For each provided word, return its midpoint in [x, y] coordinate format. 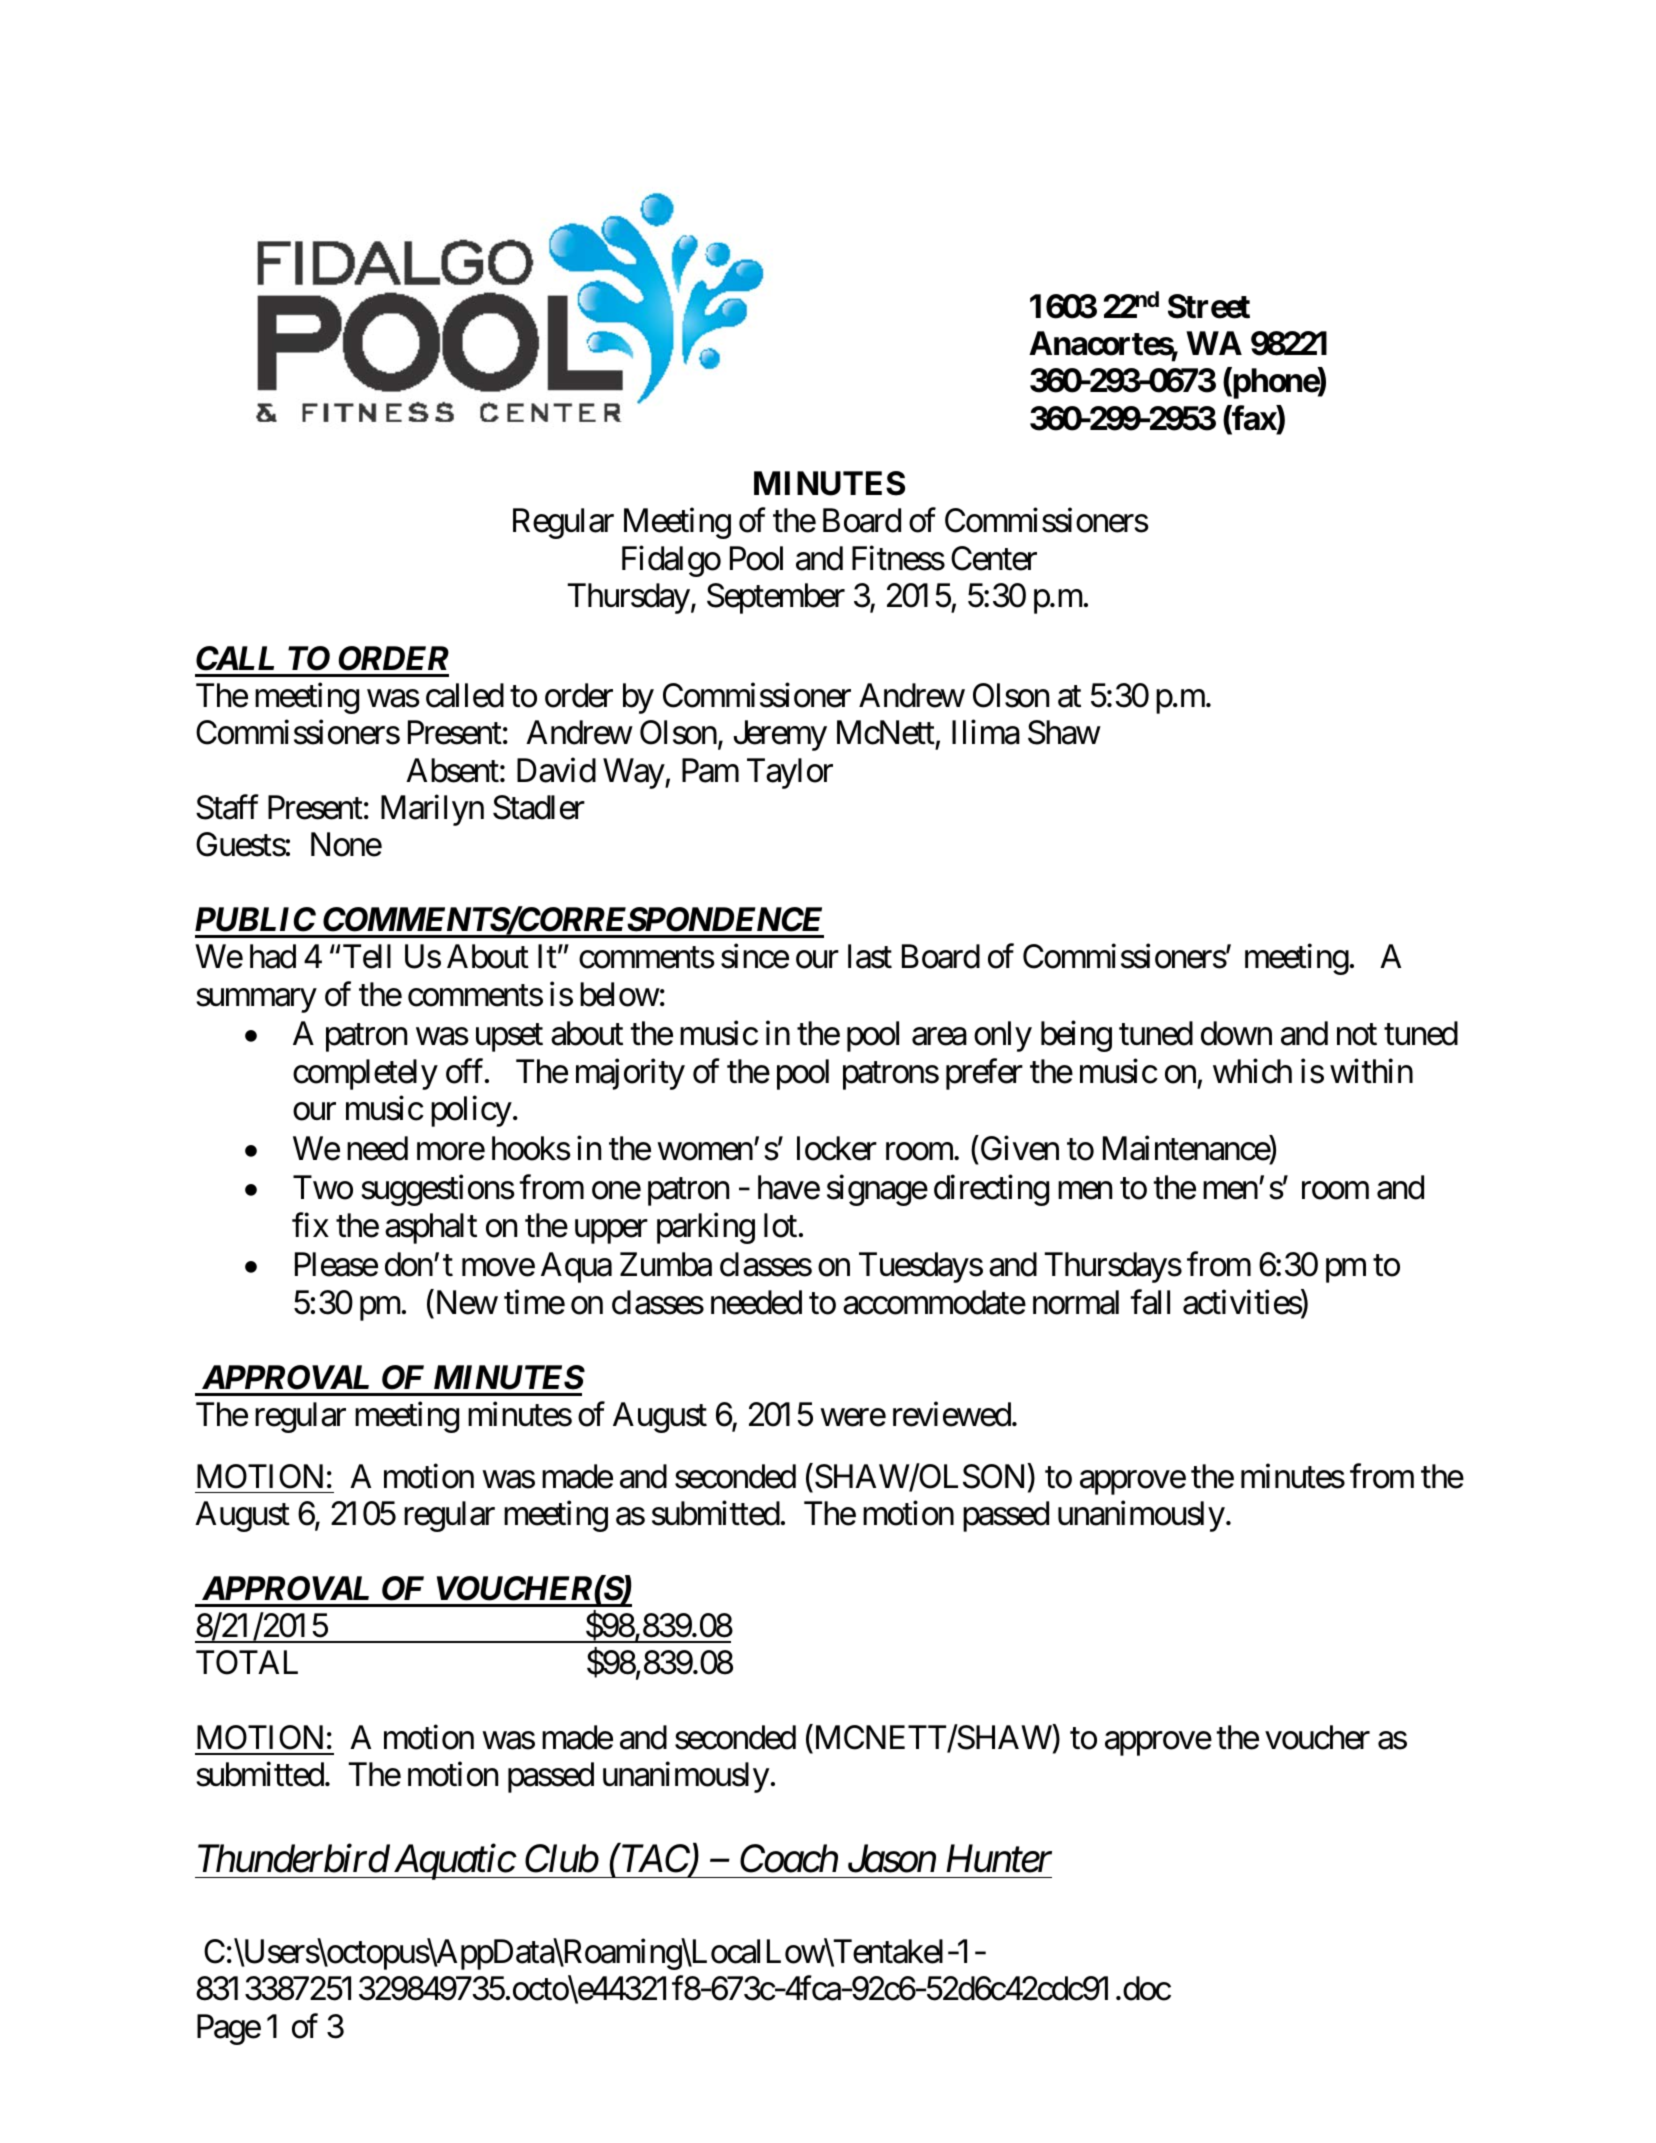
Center [994, 558]
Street [1209, 306]
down [1236, 1033]
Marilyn [432, 810]
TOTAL [247, 1663]
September [776, 598]
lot [780, 1225]
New [467, 1302]
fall [1150, 1302]
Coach [789, 1858]
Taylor [790, 773]
